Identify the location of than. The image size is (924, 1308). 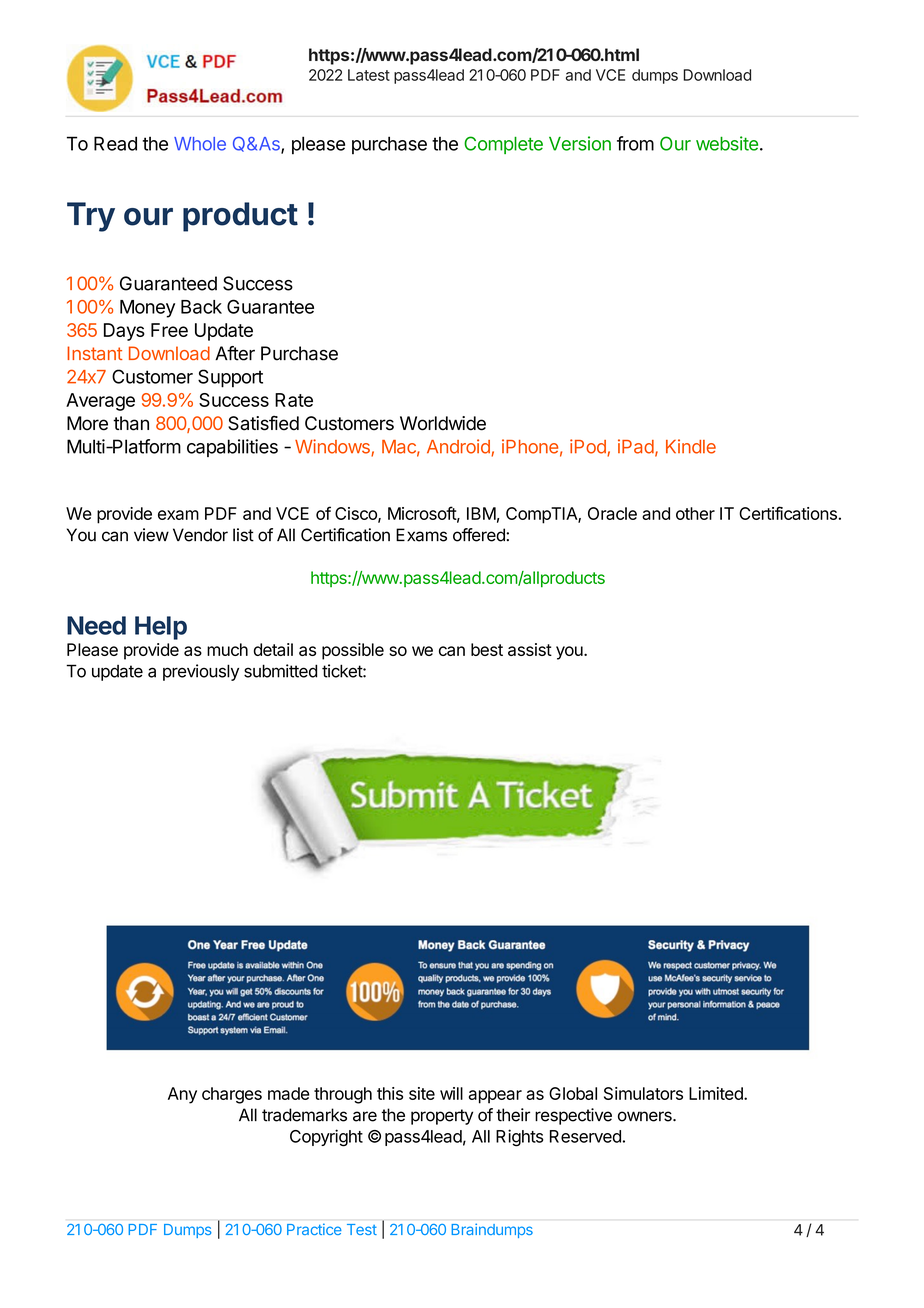
(131, 423).
